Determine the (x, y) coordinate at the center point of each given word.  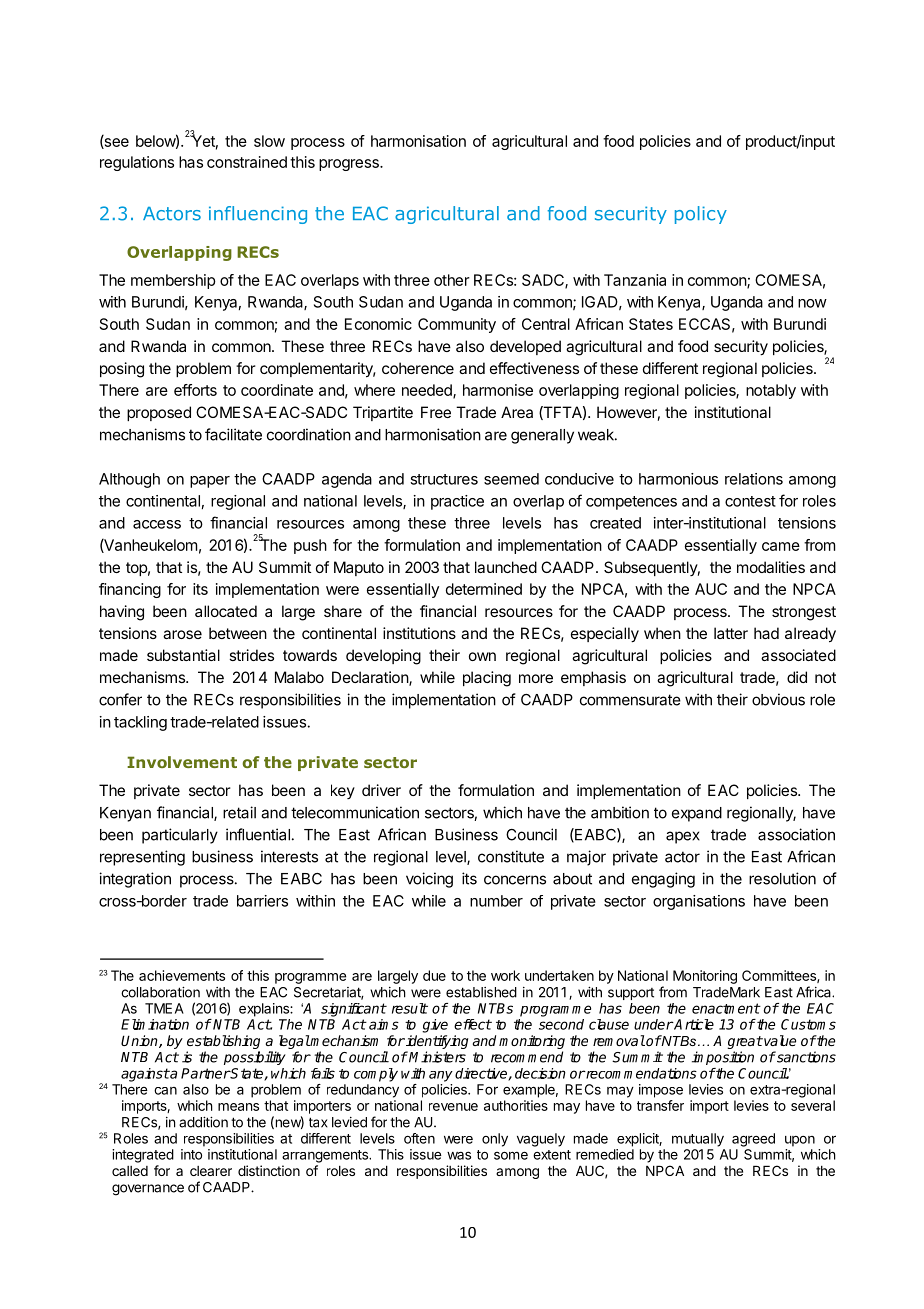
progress (350, 165)
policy (701, 215)
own (482, 656)
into (191, 1154)
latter (731, 633)
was (459, 1155)
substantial (183, 655)
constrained (247, 162)
